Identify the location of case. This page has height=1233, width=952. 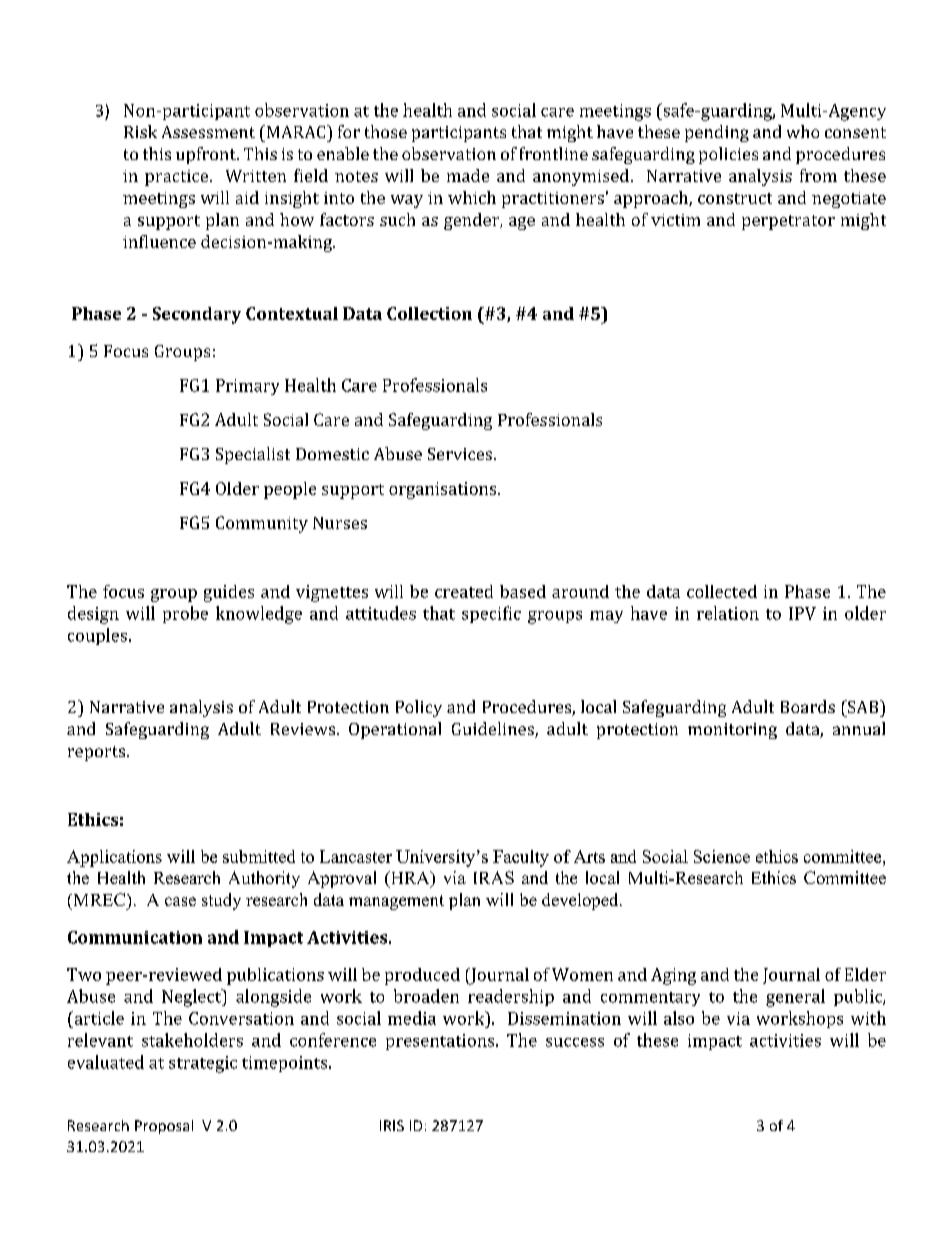
(180, 901).
